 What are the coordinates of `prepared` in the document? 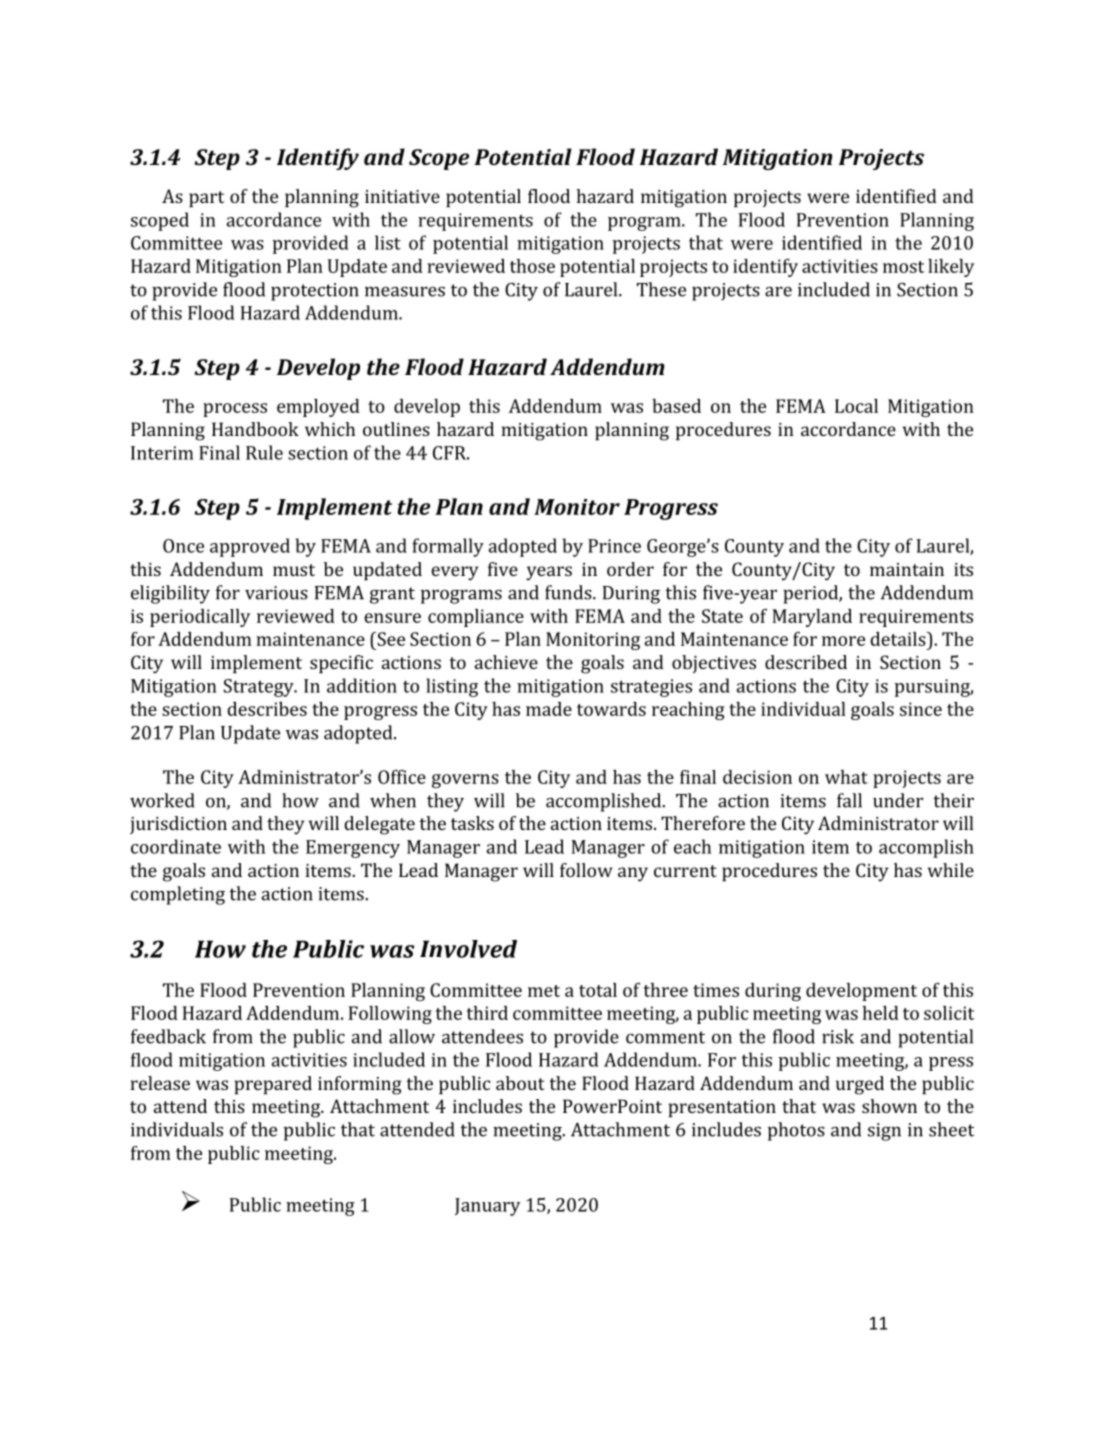 It's located at (273, 1085).
